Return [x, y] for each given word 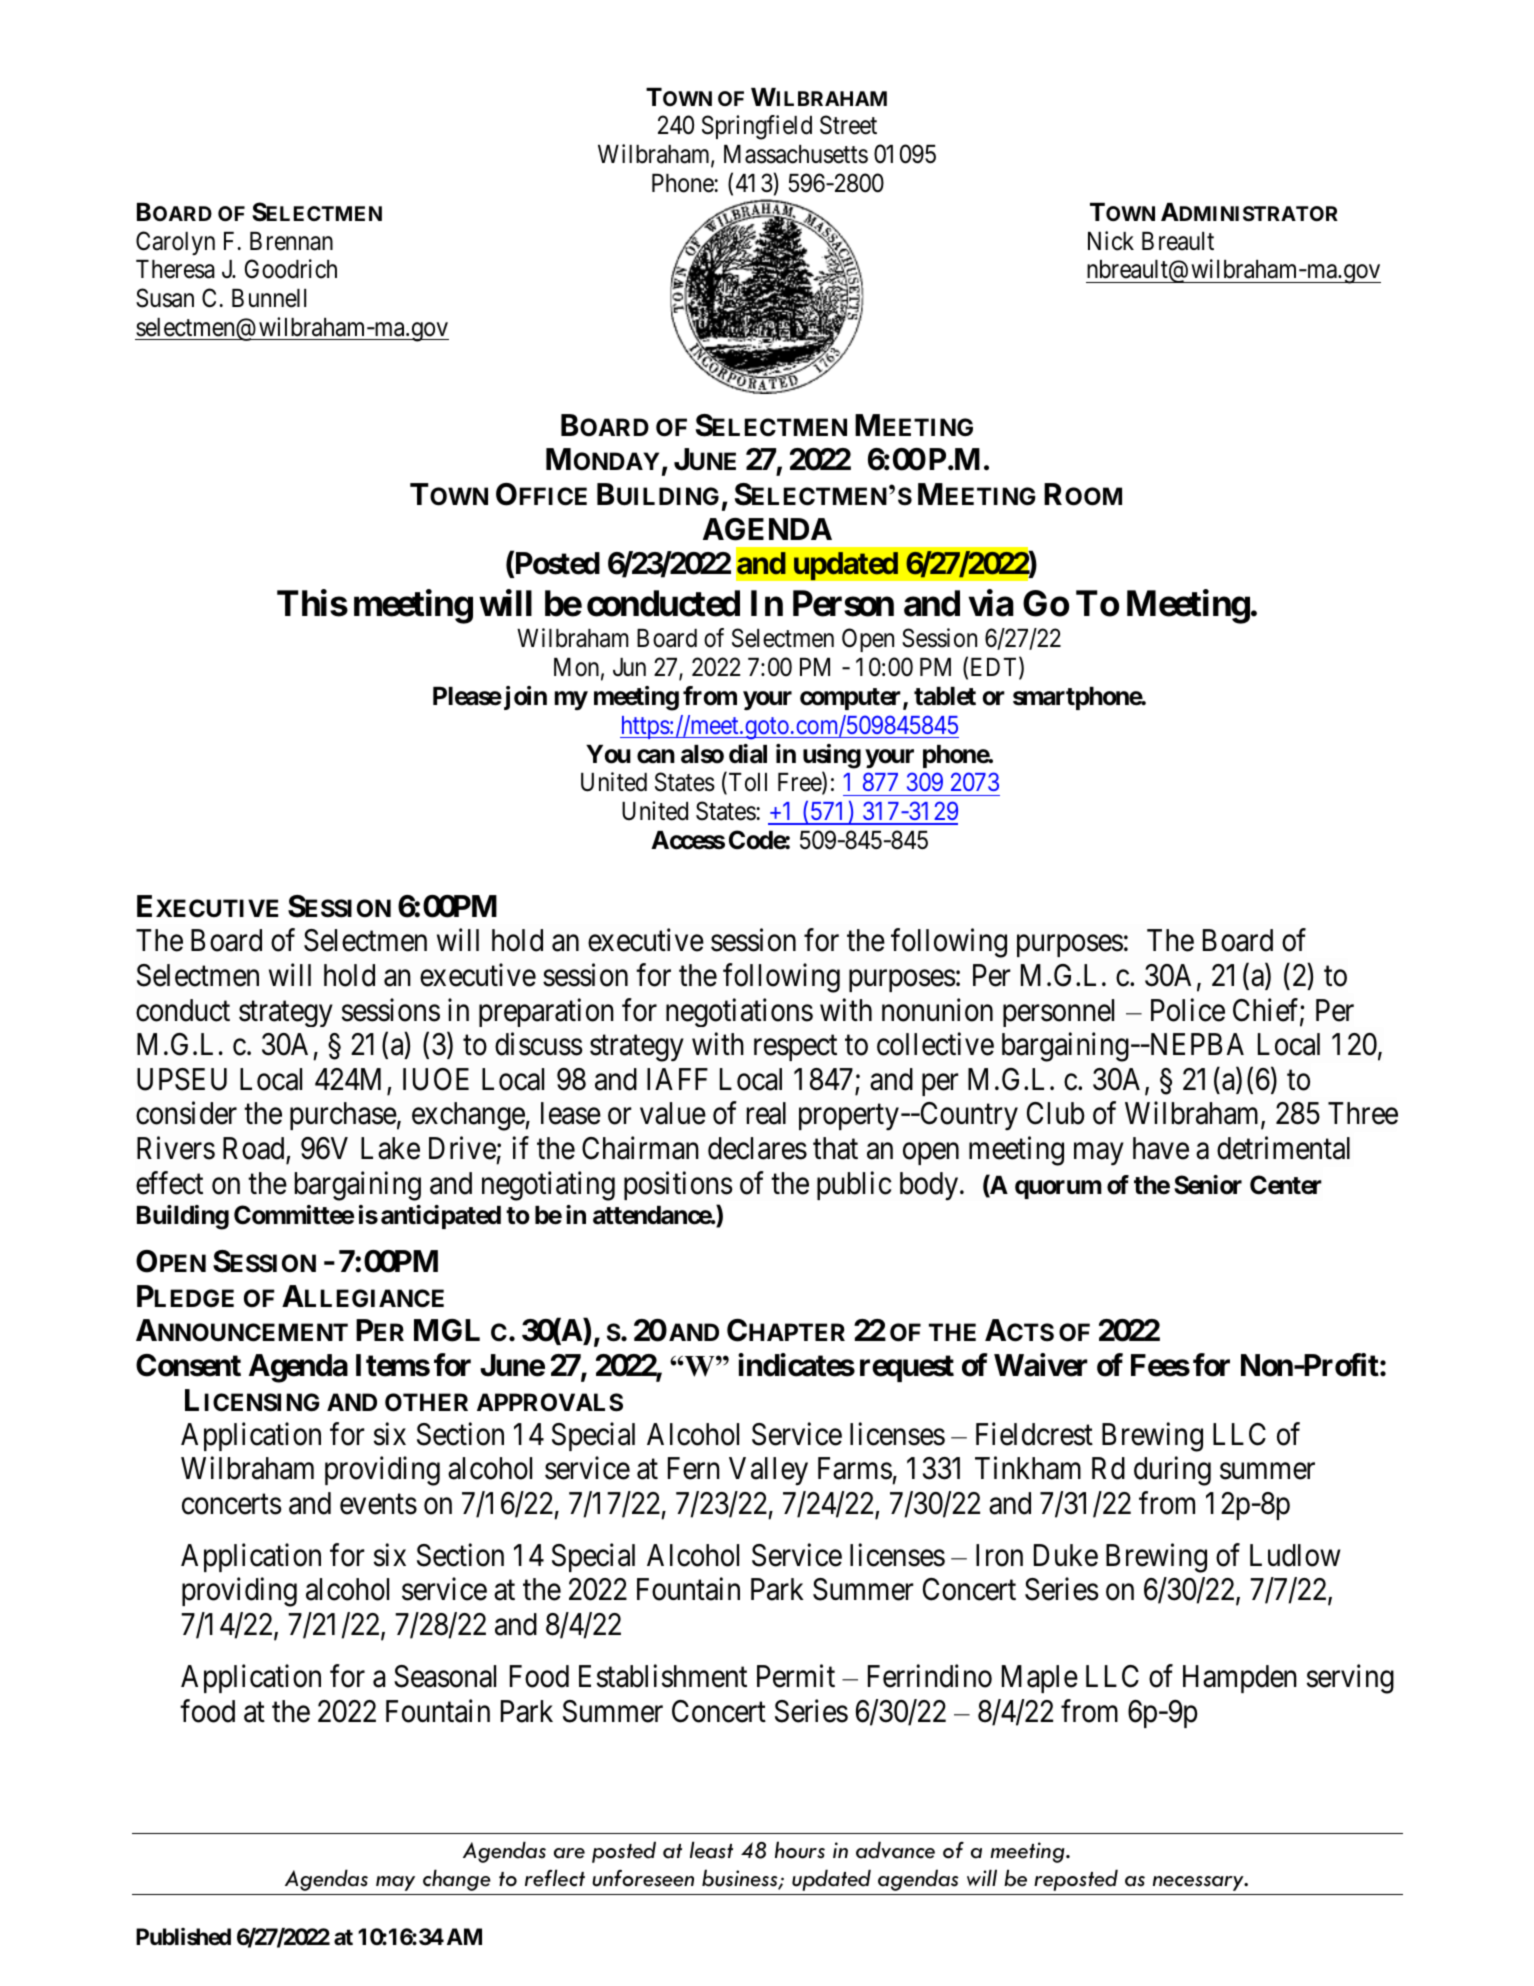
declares [757, 1148]
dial [748, 754]
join [524, 698]
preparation [546, 1012]
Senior [1208, 1185]
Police [1188, 1010]
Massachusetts [796, 154]
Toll [746, 783]
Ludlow [1295, 1555]
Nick [1111, 241]
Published [183, 1937]
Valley [768, 1471]
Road [255, 1149]
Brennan [291, 241]
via [991, 603]
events [378, 1505]
